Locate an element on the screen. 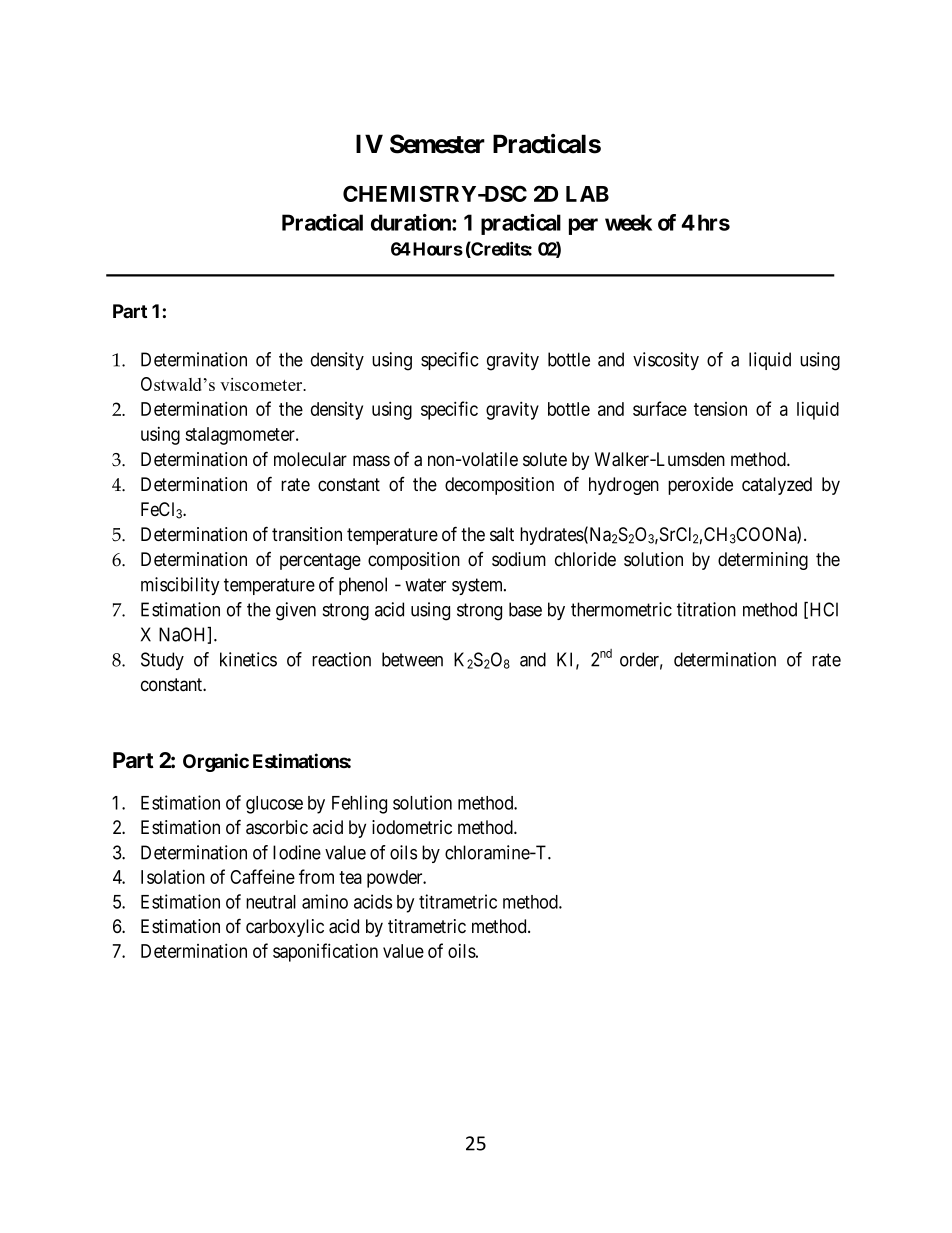 The height and width of the screenshot is (1233, 952). powder is located at coordinates (396, 879).
